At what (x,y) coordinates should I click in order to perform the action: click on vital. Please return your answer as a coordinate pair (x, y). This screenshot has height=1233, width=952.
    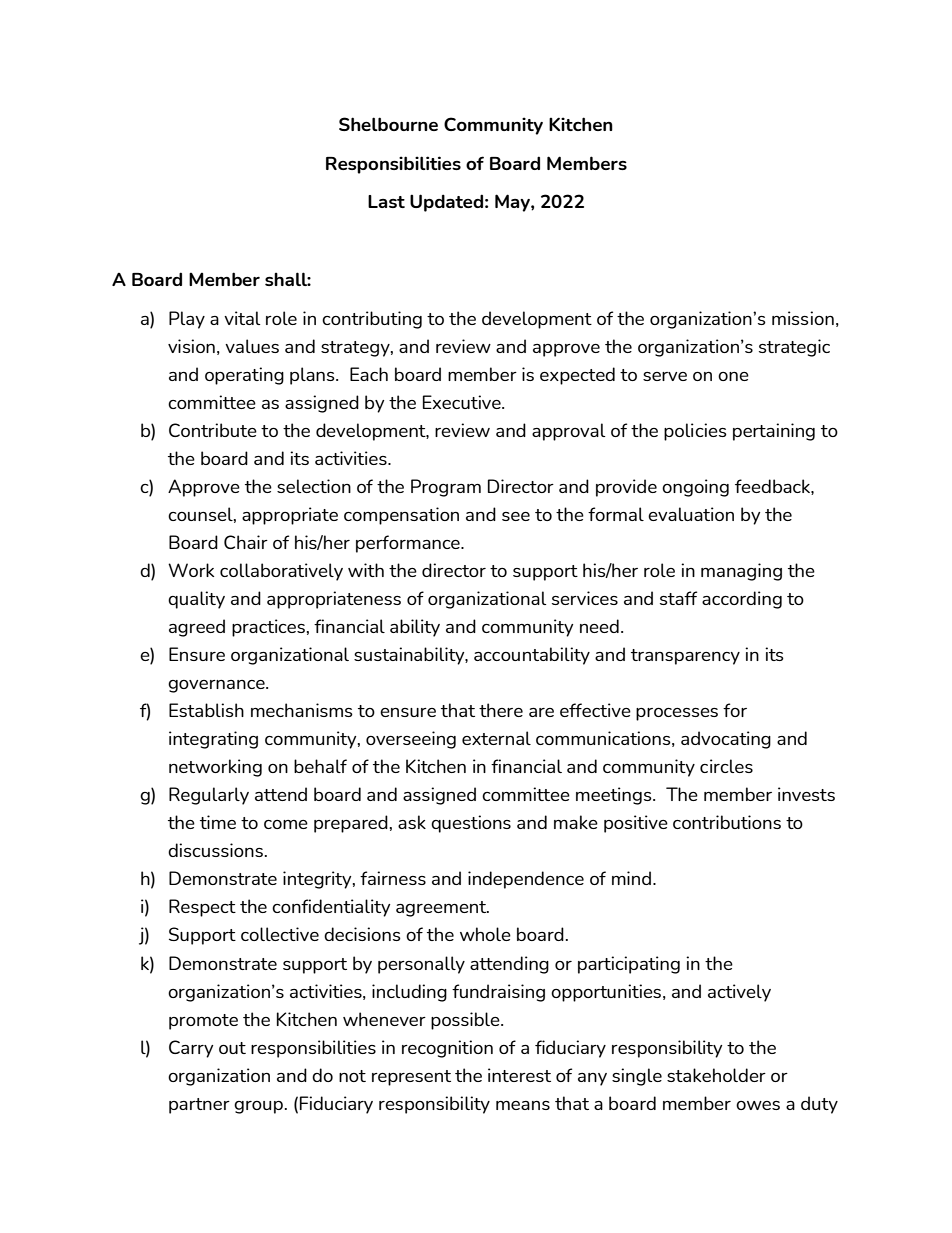
    Looking at the image, I should click on (242, 318).
